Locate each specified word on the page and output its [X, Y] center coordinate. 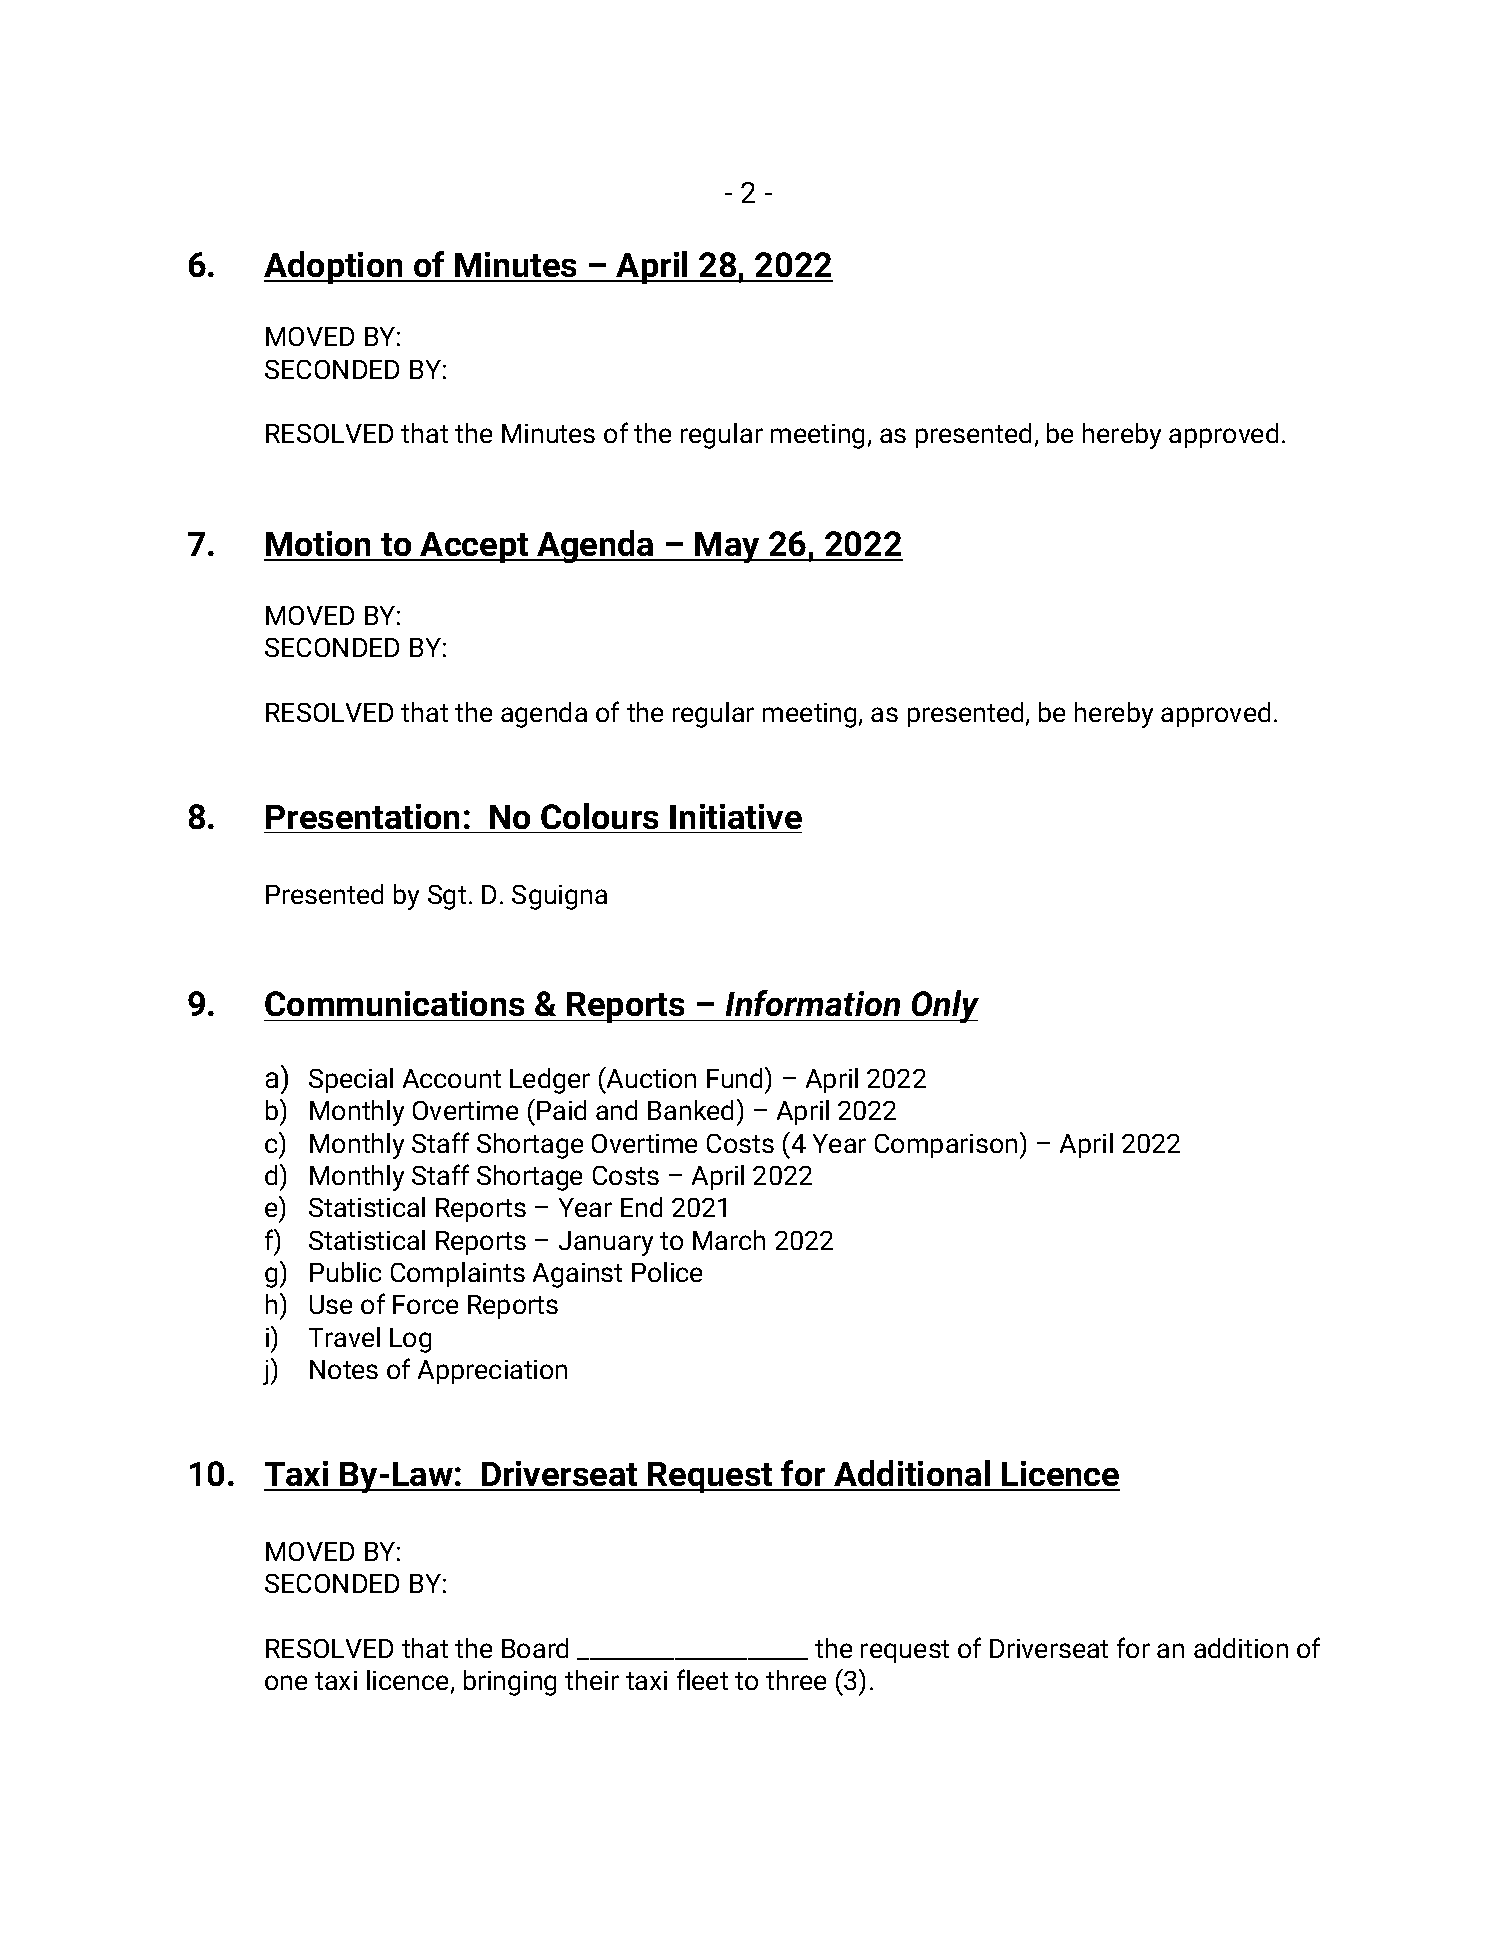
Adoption [334, 267]
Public [345, 1272]
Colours [599, 816]
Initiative [736, 816]
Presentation [362, 816]
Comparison [946, 1146]
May [728, 547]
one [286, 1682]
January [606, 1243]
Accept [475, 547]
